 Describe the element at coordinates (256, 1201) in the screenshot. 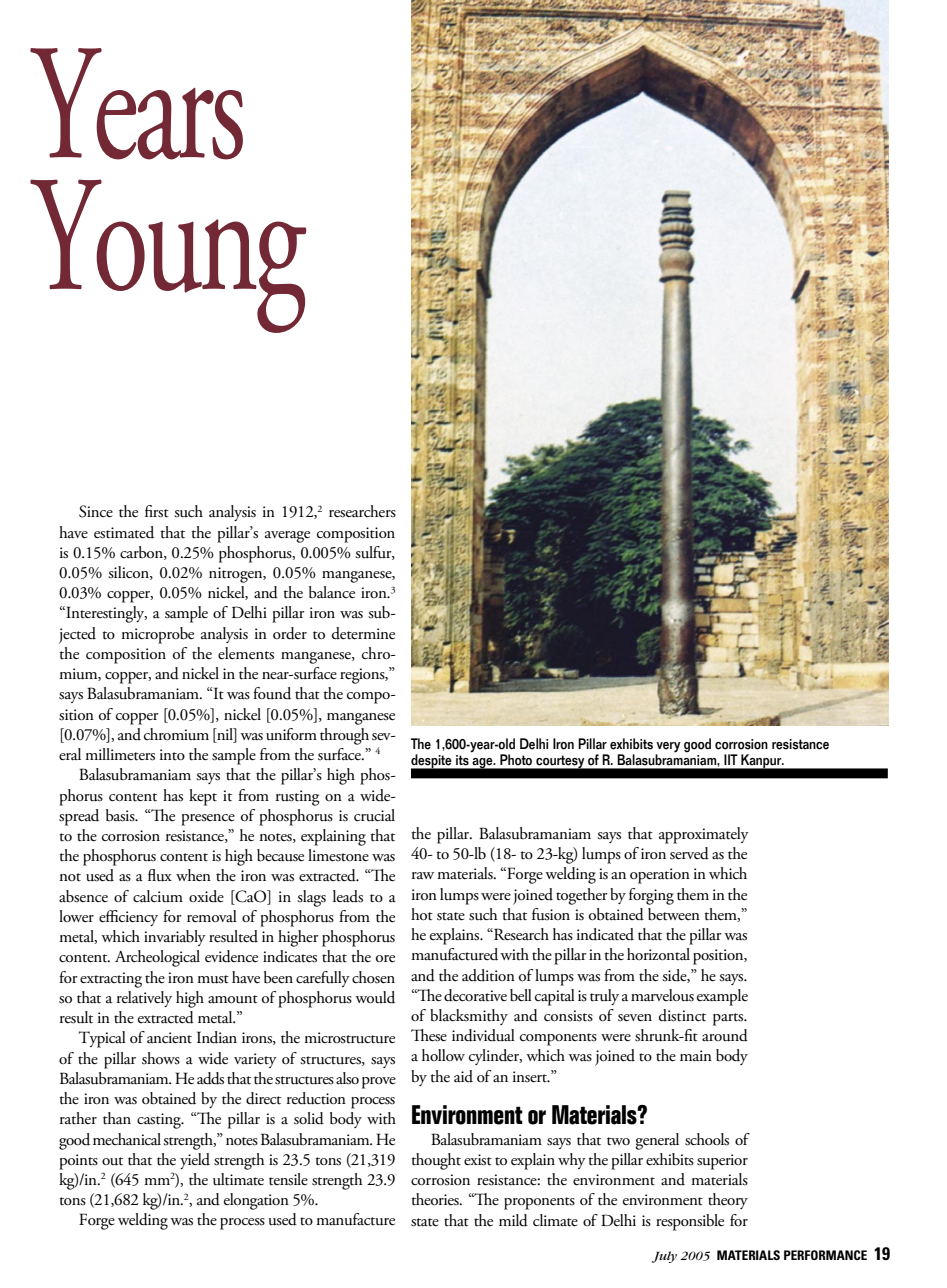

I see `elongation` at that location.
